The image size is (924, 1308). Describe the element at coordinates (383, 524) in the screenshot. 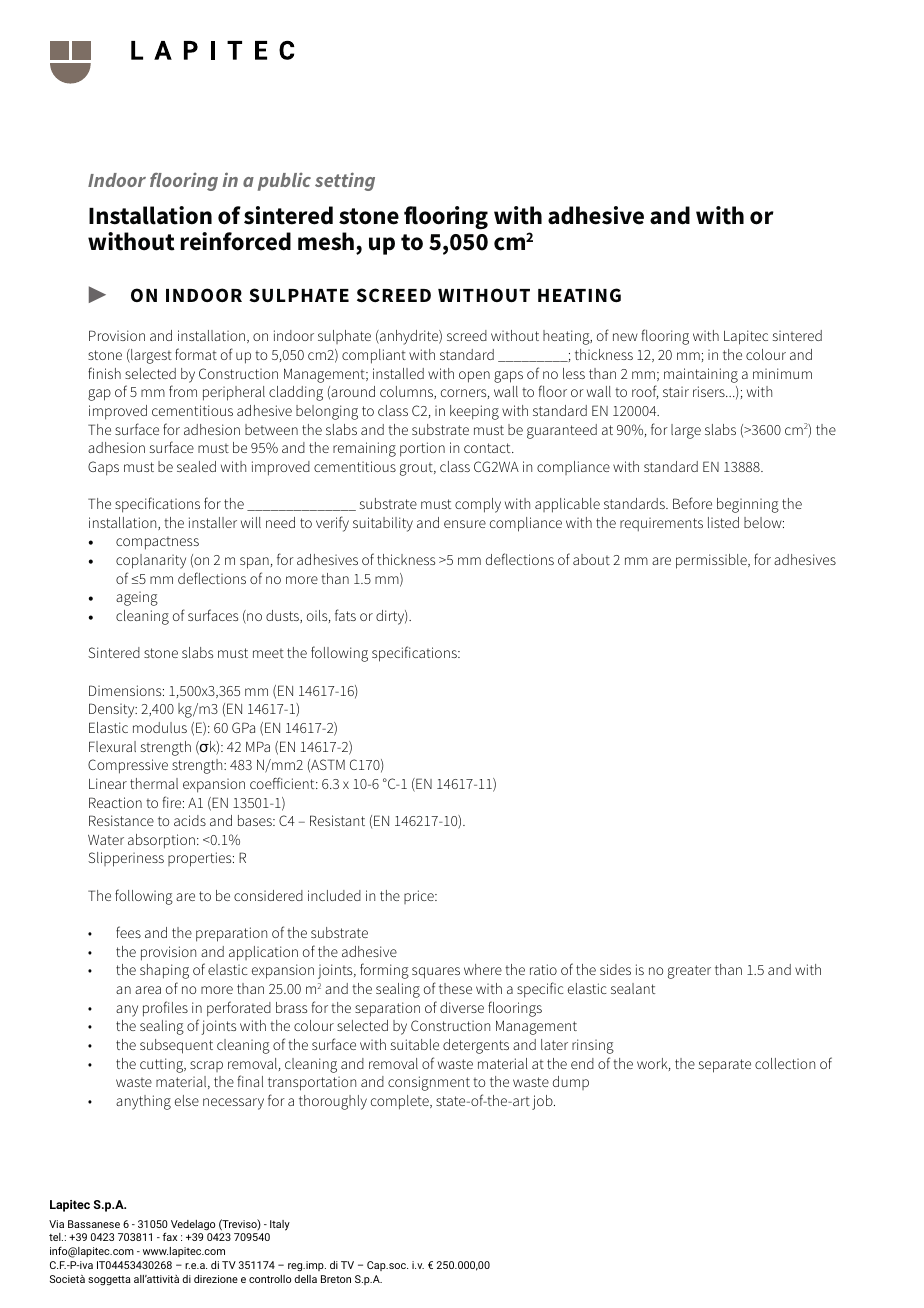

I see `suitability` at that location.
